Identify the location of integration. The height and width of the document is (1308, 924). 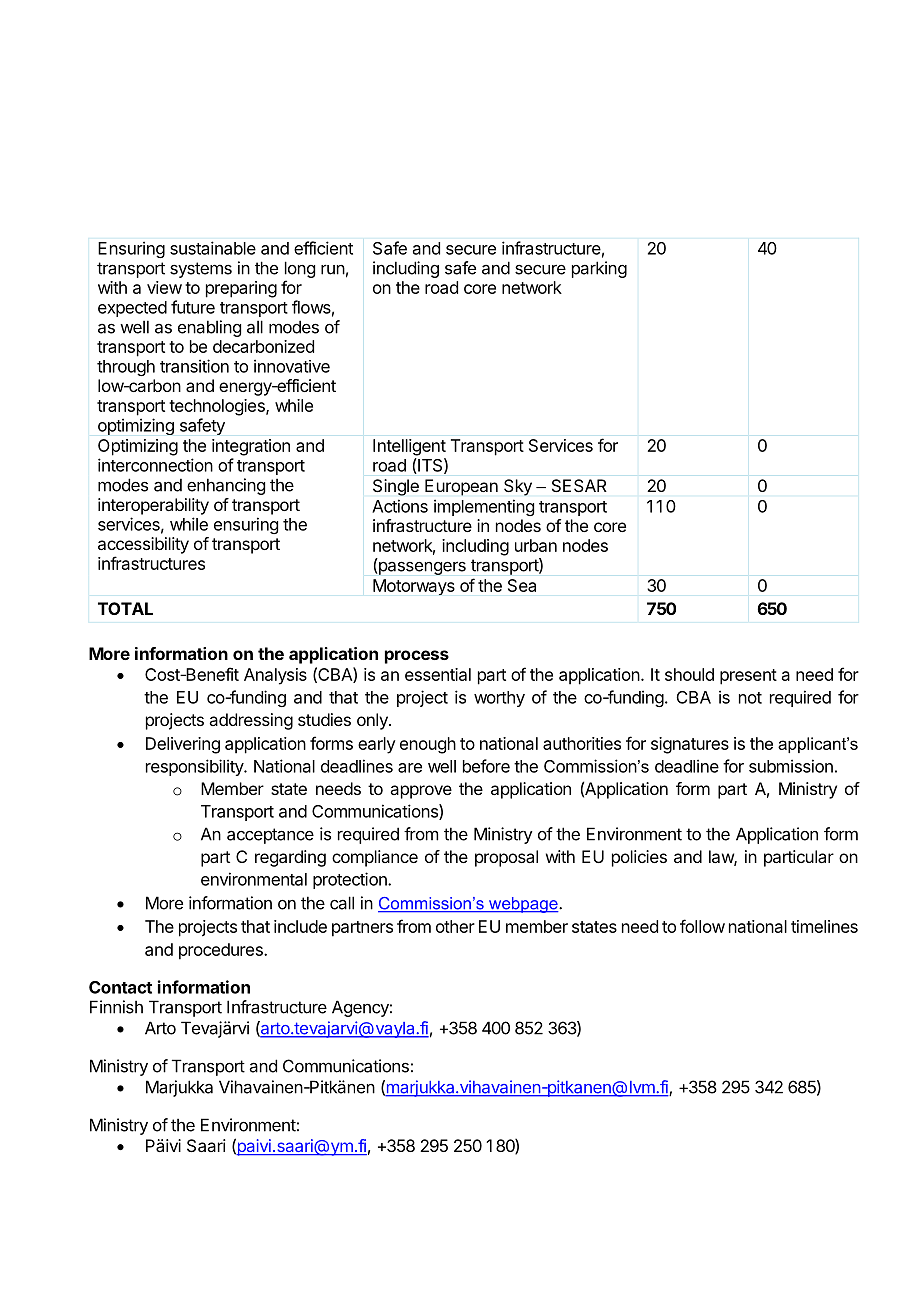
(251, 447).
